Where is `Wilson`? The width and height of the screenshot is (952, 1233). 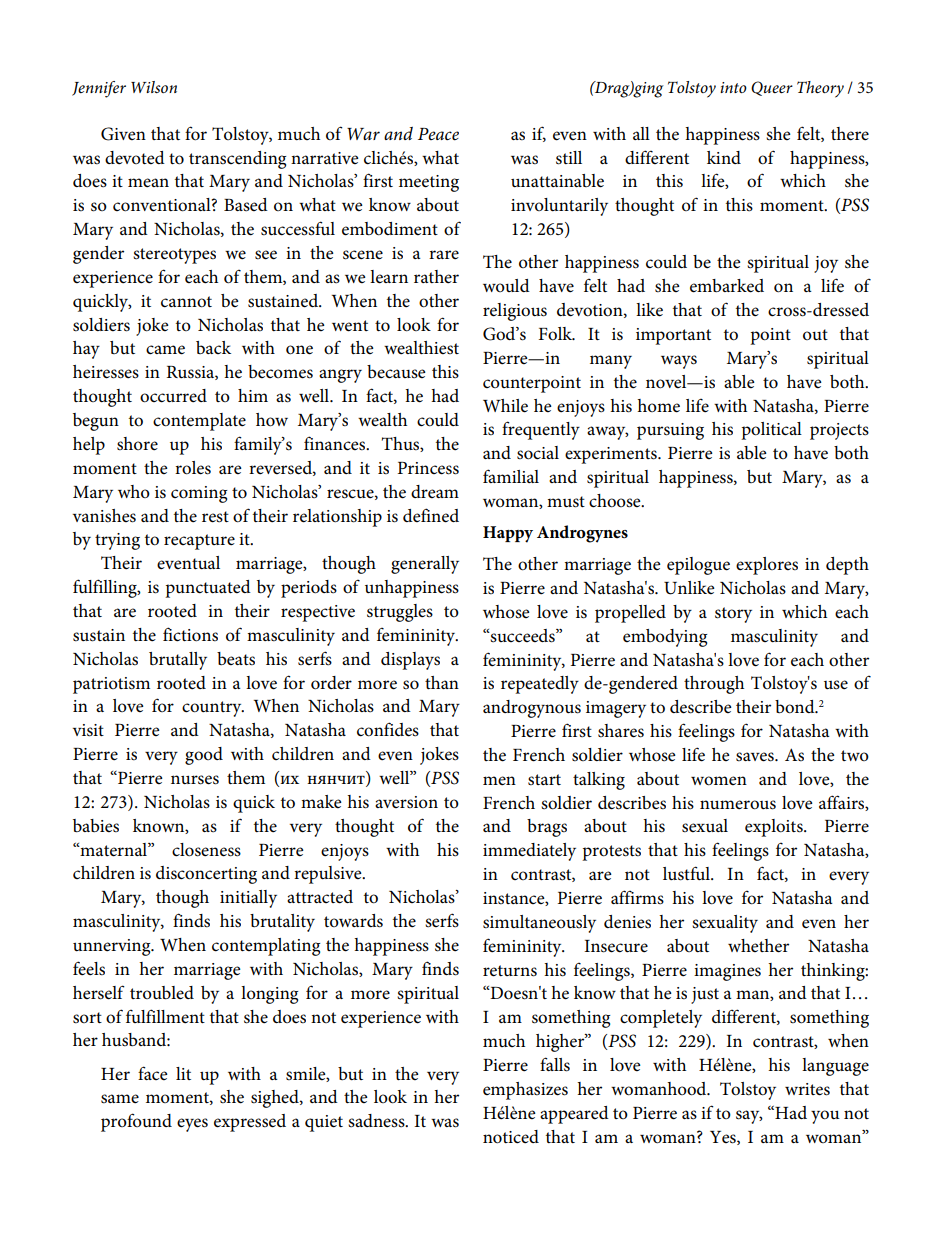 Wilson is located at coordinates (154, 87).
